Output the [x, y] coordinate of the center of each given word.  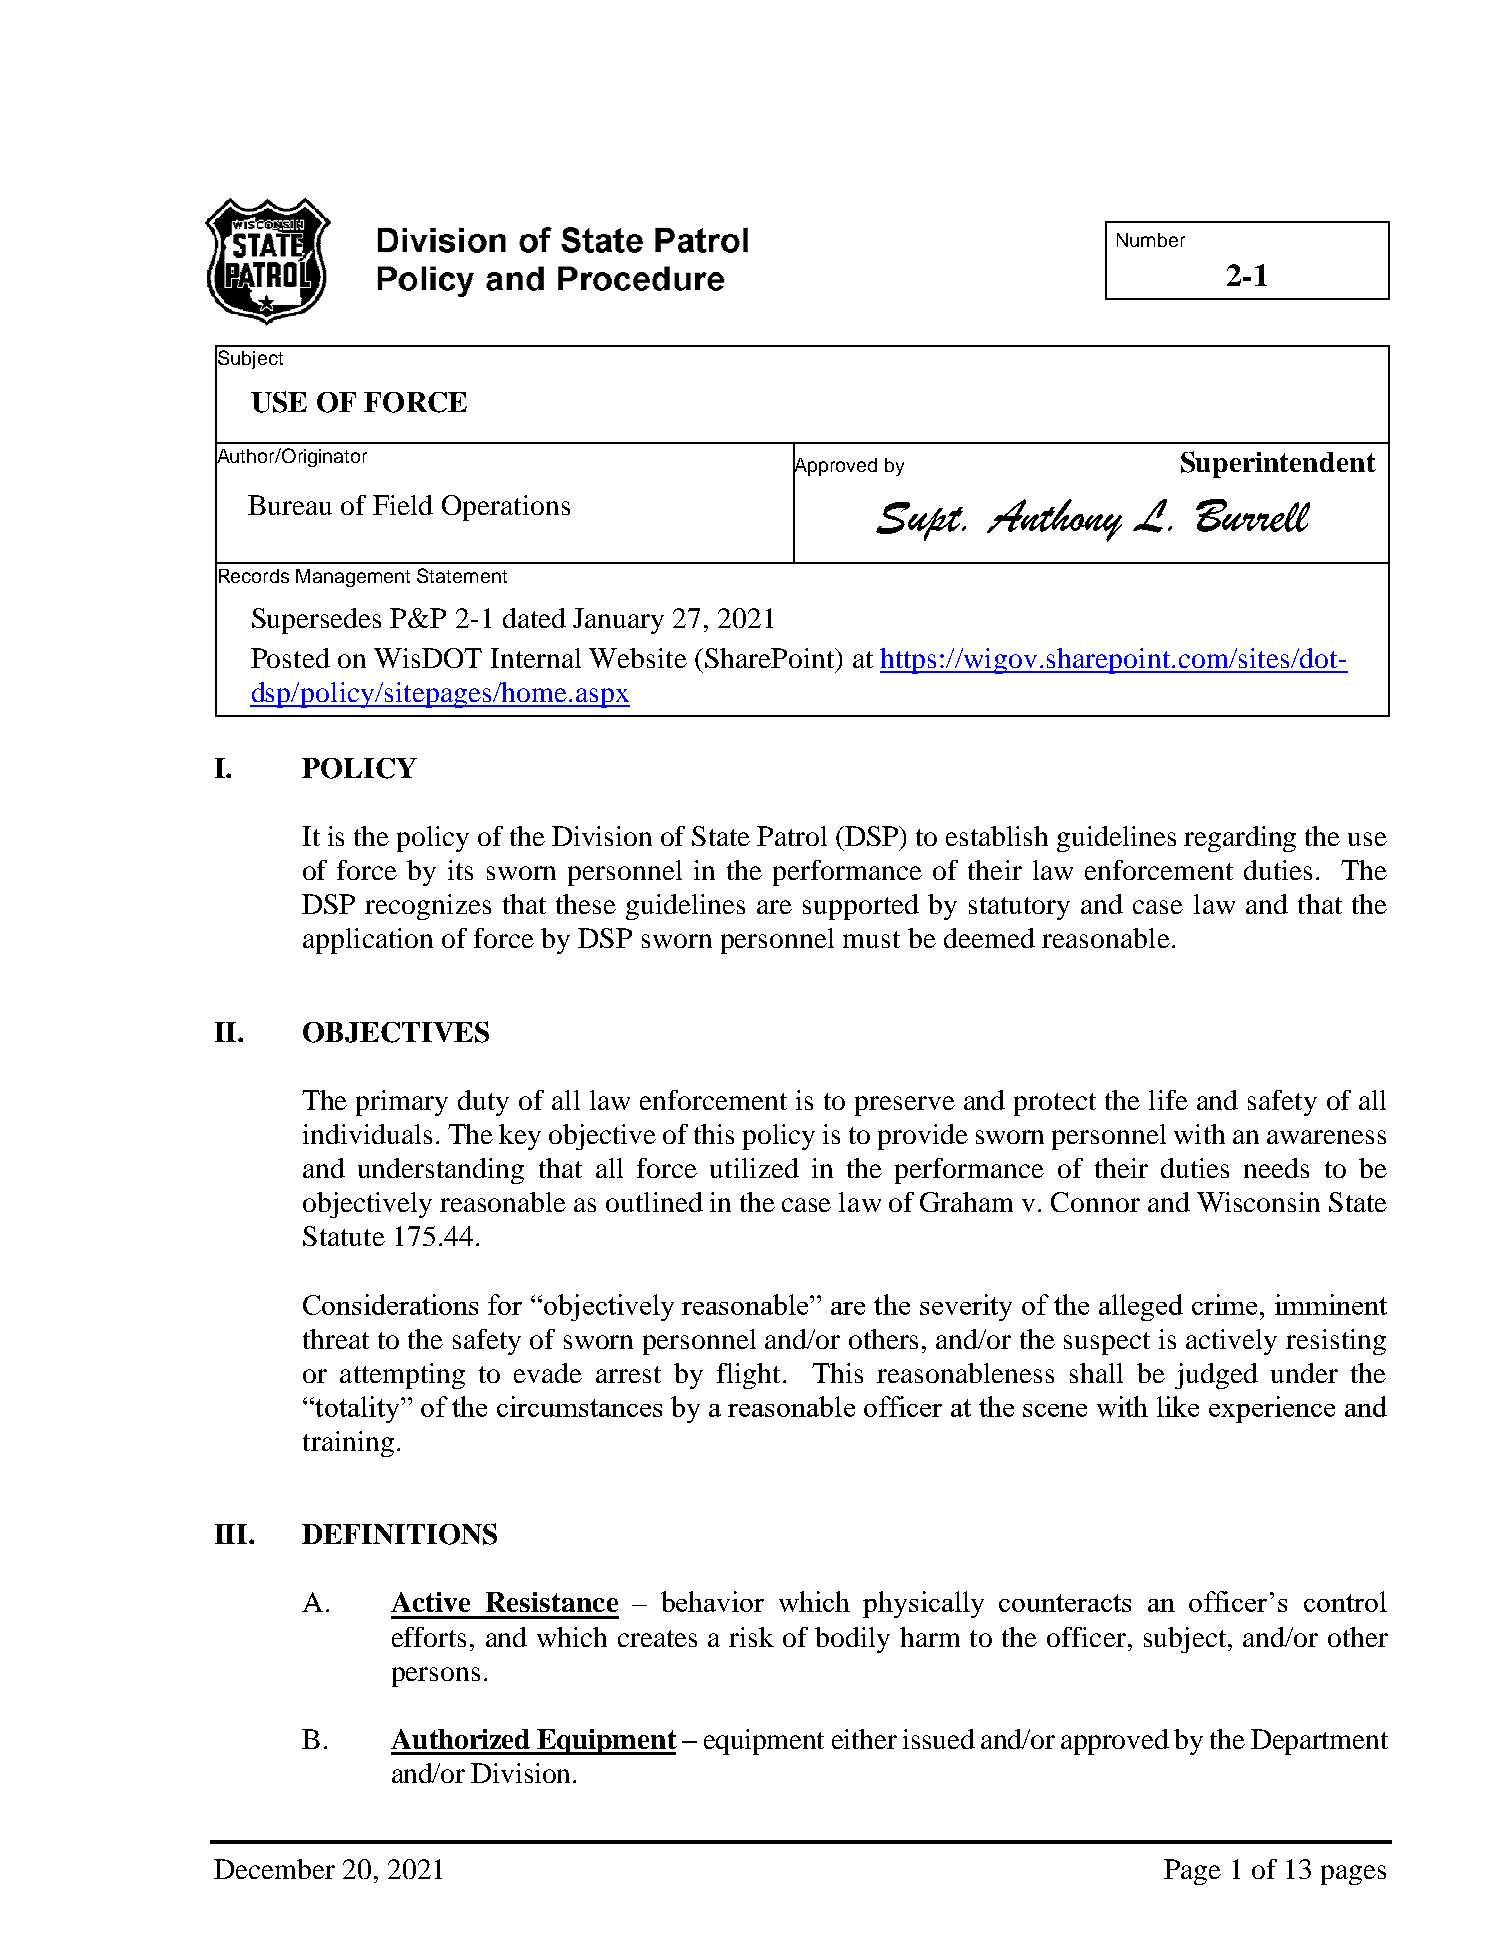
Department [1319, 1742]
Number [1151, 240]
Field [403, 505]
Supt [921, 521]
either [864, 1739]
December [274, 1869]
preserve [905, 1106]
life [1168, 1100]
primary [402, 1103]
